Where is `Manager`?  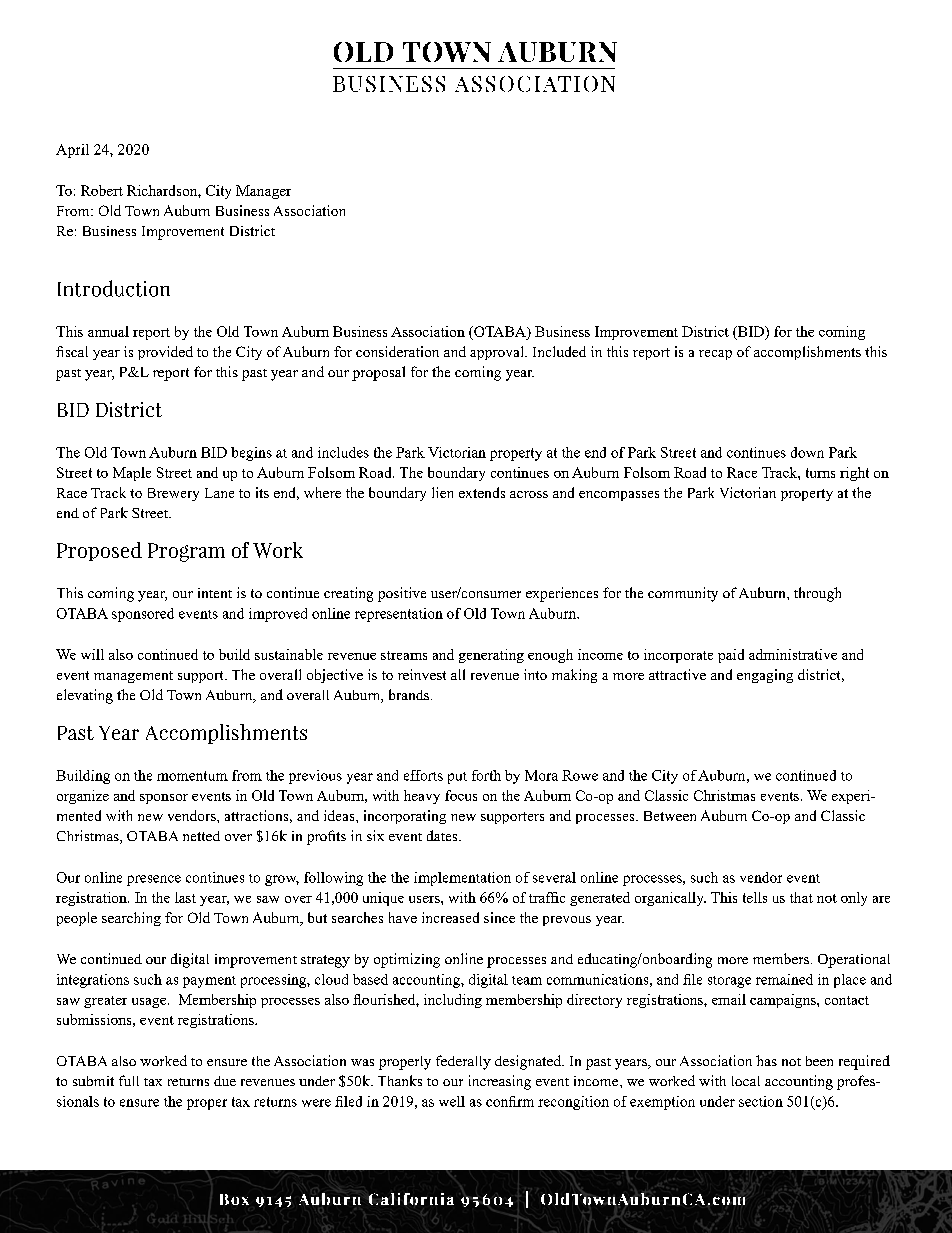
Manager is located at coordinates (263, 192).
